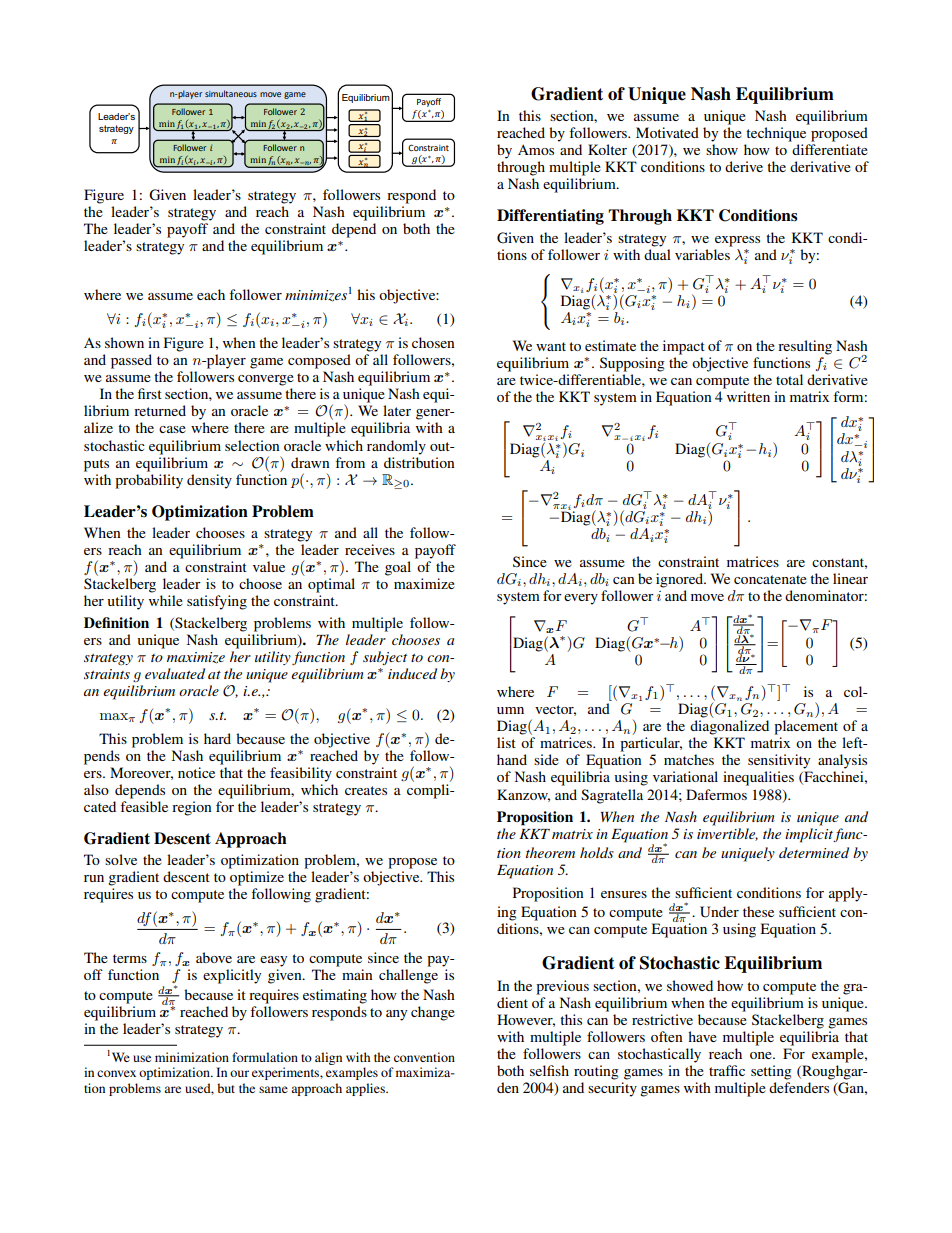 The height and width of the image is (1233, 952). I want to click on our, so click(239, 1073).
